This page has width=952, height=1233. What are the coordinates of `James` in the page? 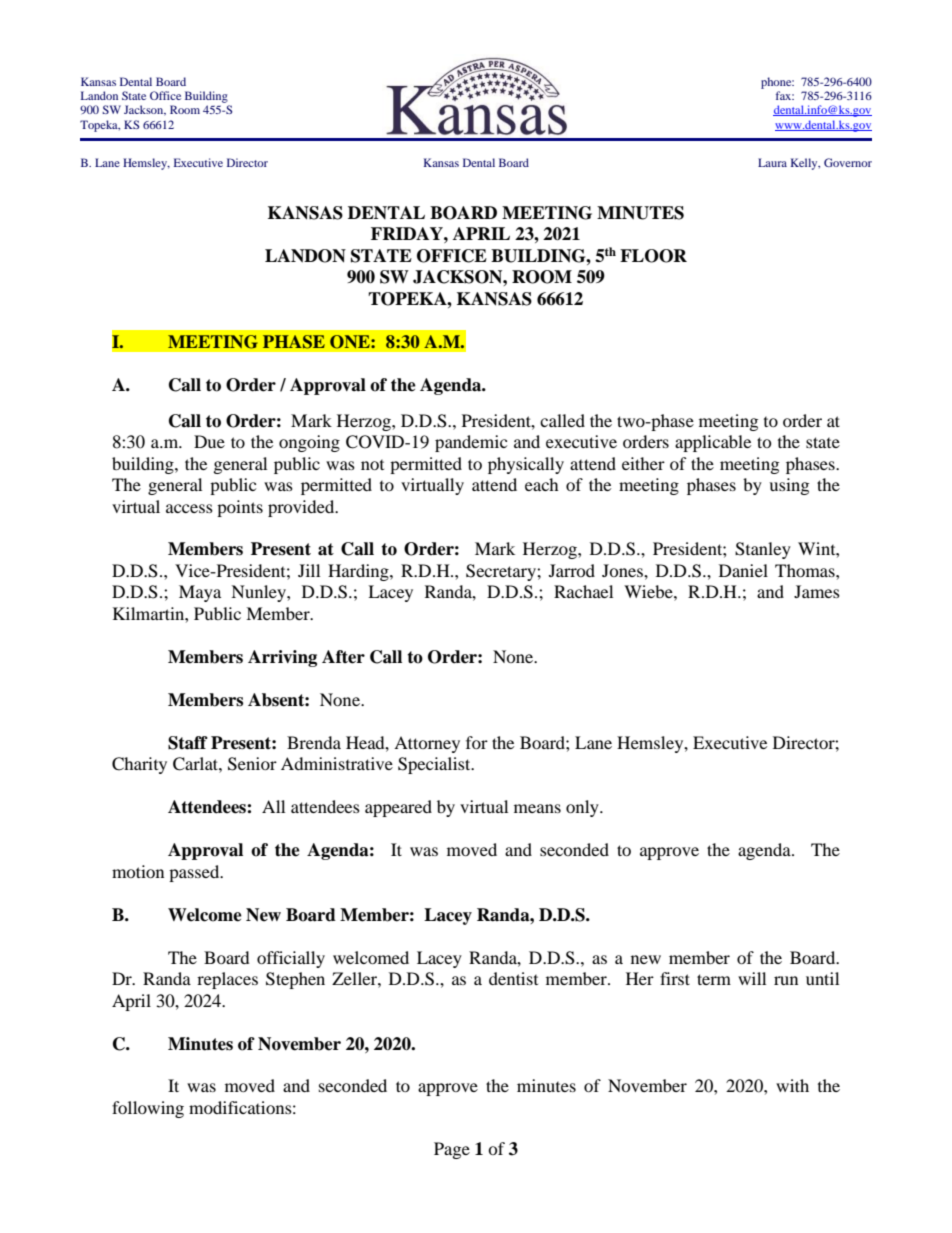 It's located at (817, 591).
